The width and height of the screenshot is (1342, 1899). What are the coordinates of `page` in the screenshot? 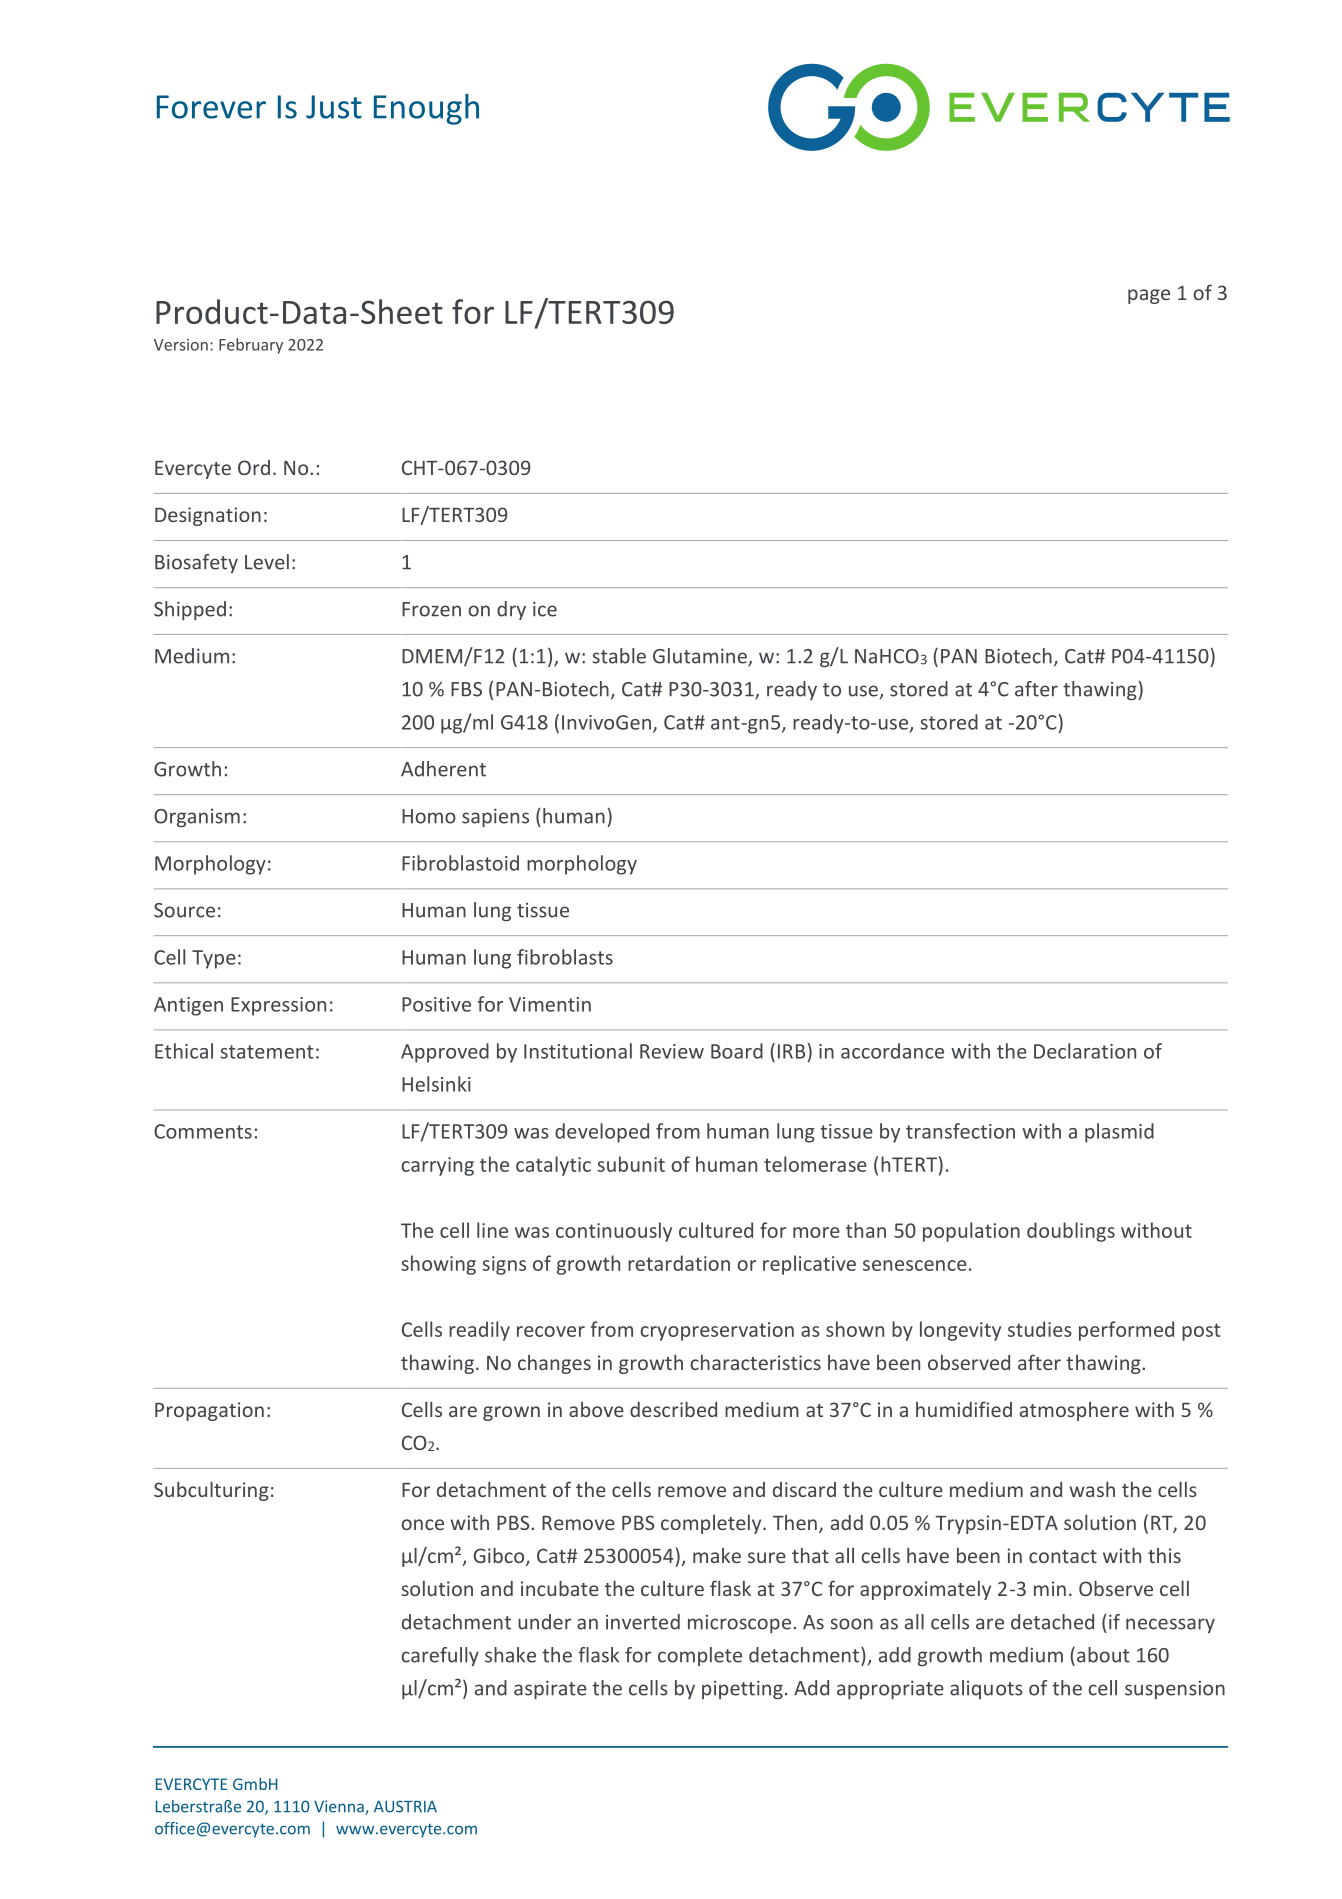 It's located at (1149, 296).
